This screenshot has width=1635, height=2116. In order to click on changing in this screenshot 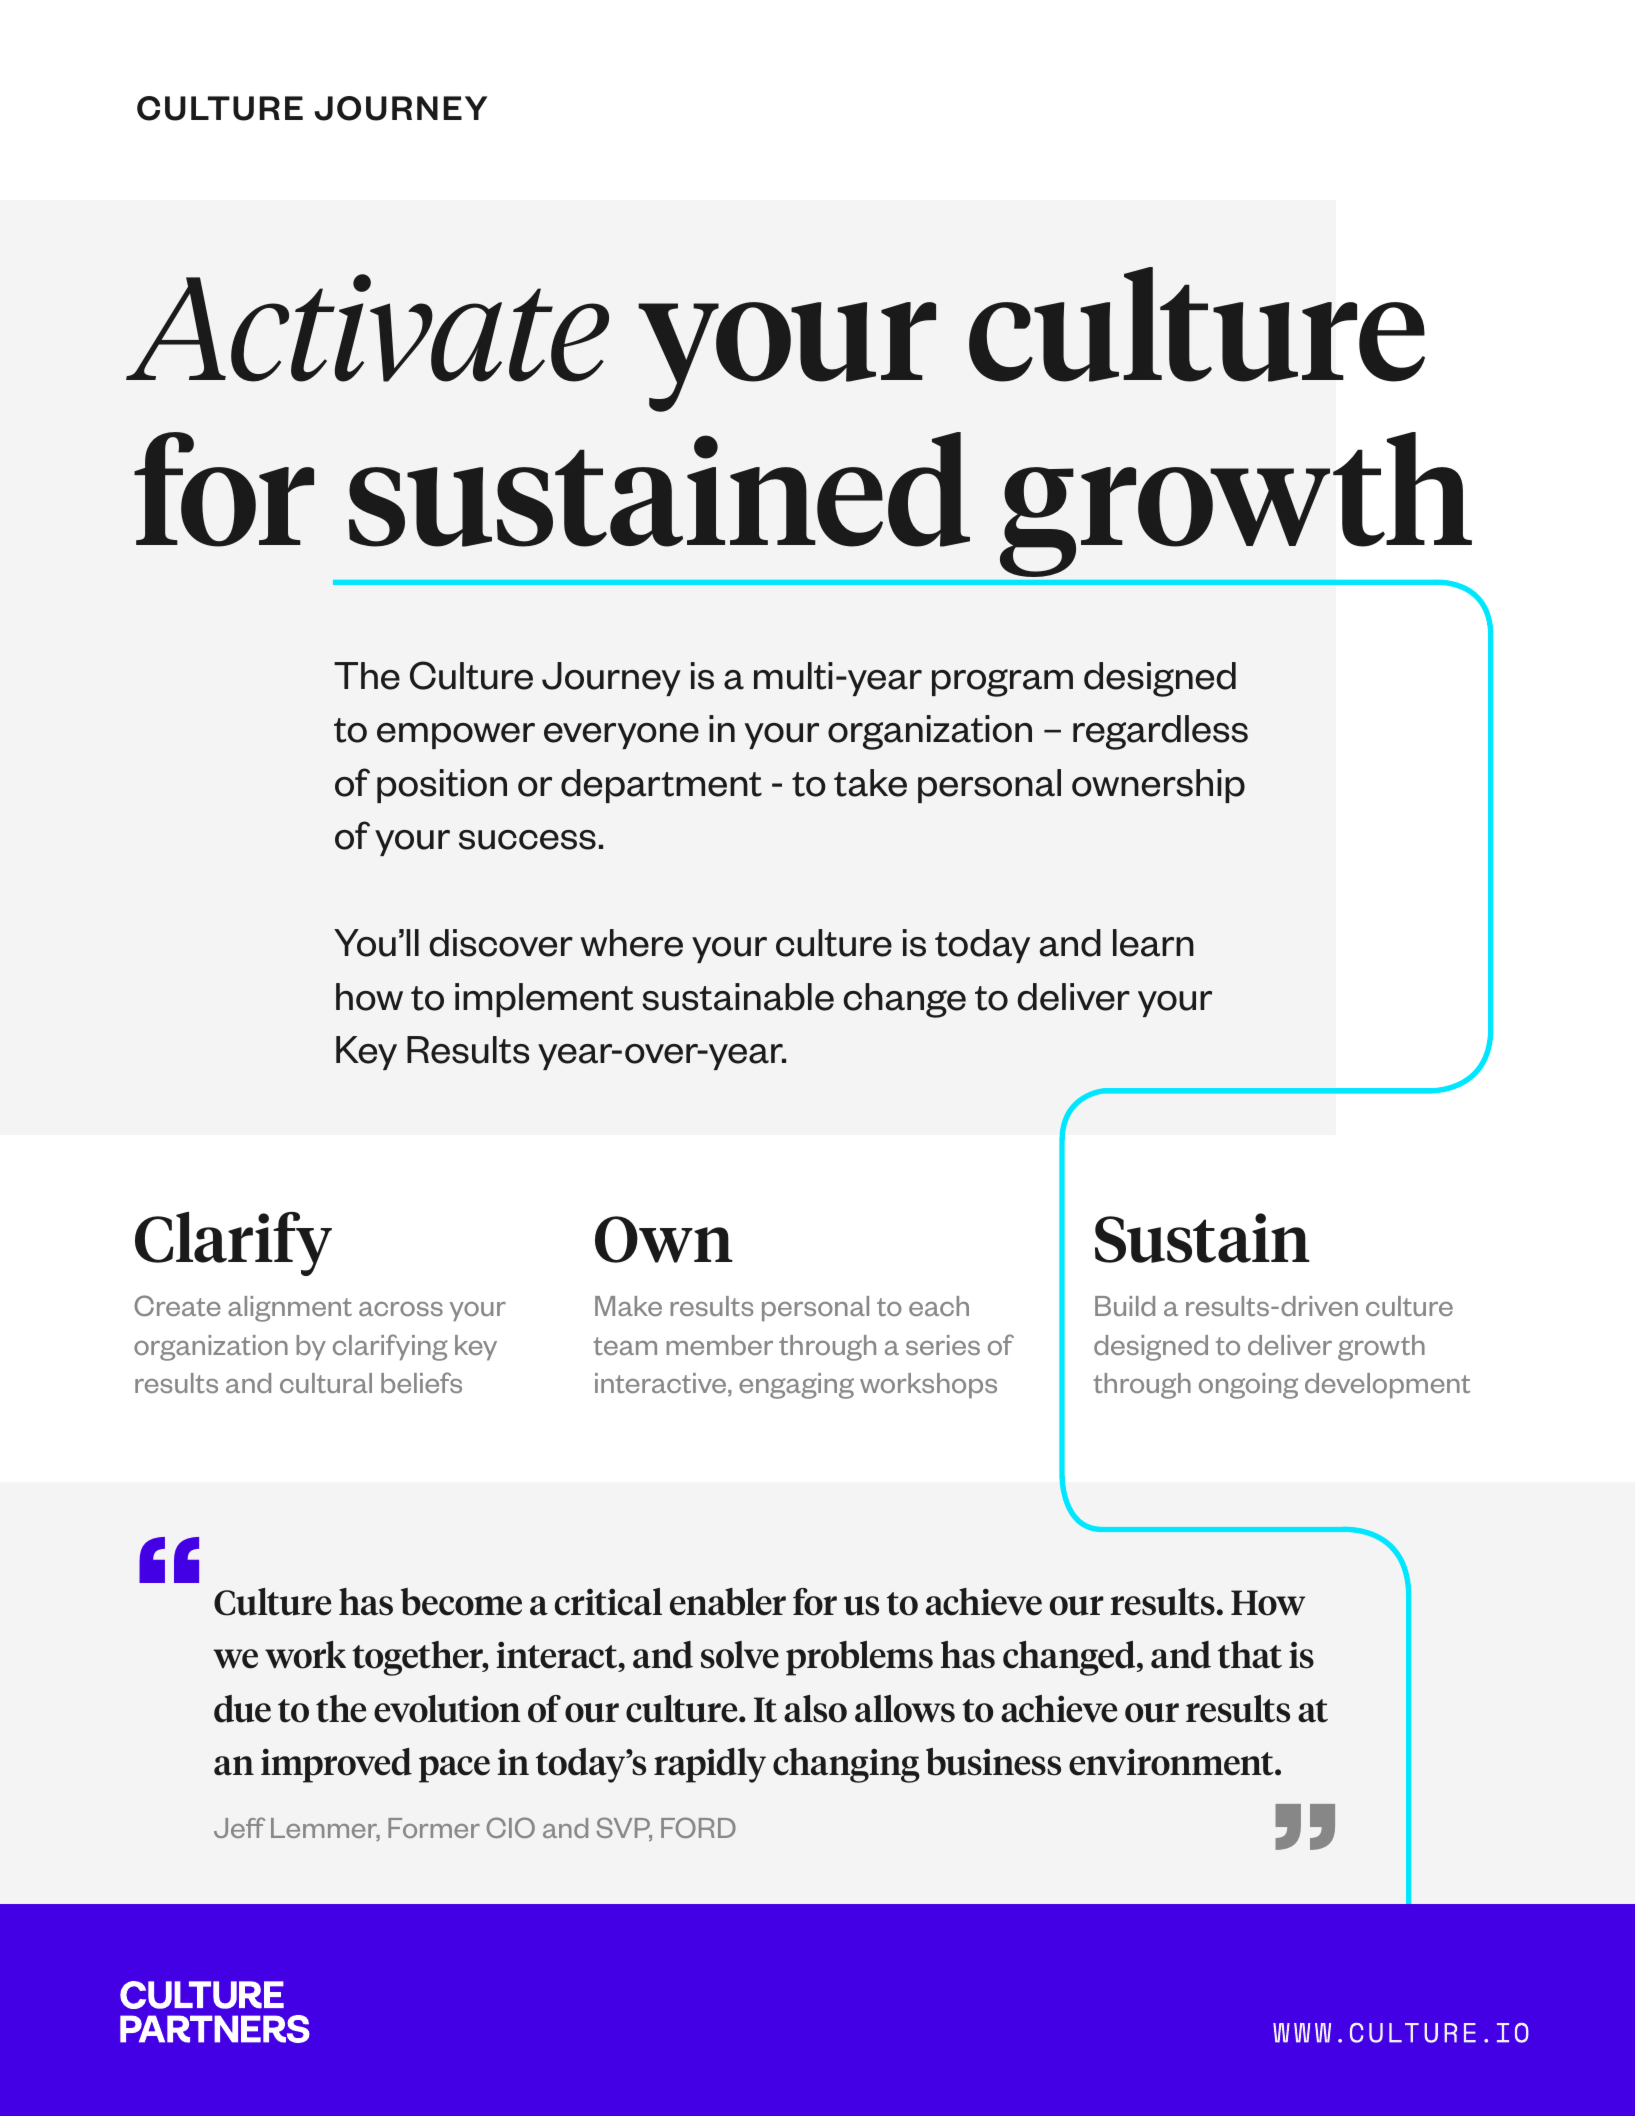, I will do `click(846, 1765)`.
